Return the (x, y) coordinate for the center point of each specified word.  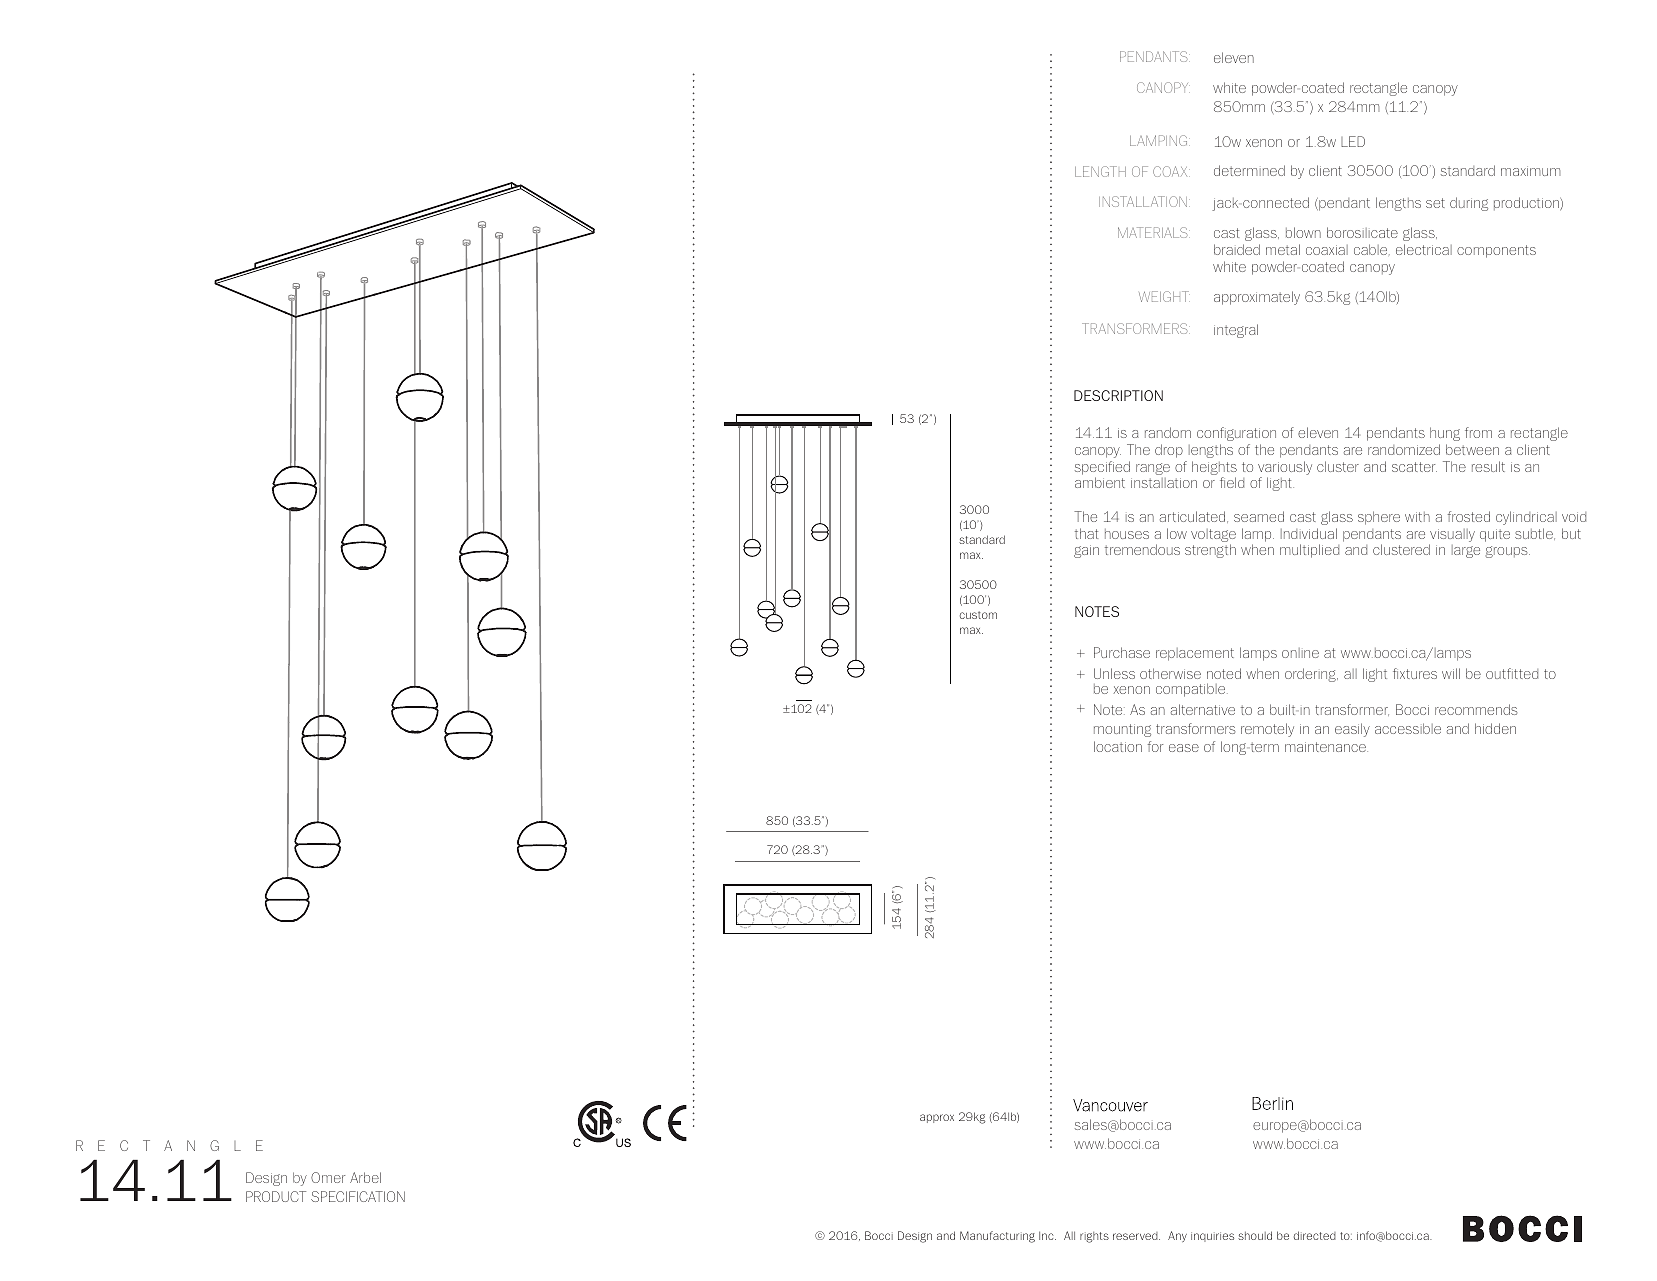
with (1417, 517)
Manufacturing (997, 1237)
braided (1237, 249)
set (1435, 203)
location (1118, 746)
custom (978, 615)
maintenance (1326, 747)
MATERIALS (1154, 232)
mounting (1122, 730)
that (1086, 533)
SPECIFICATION (358, 1196)
